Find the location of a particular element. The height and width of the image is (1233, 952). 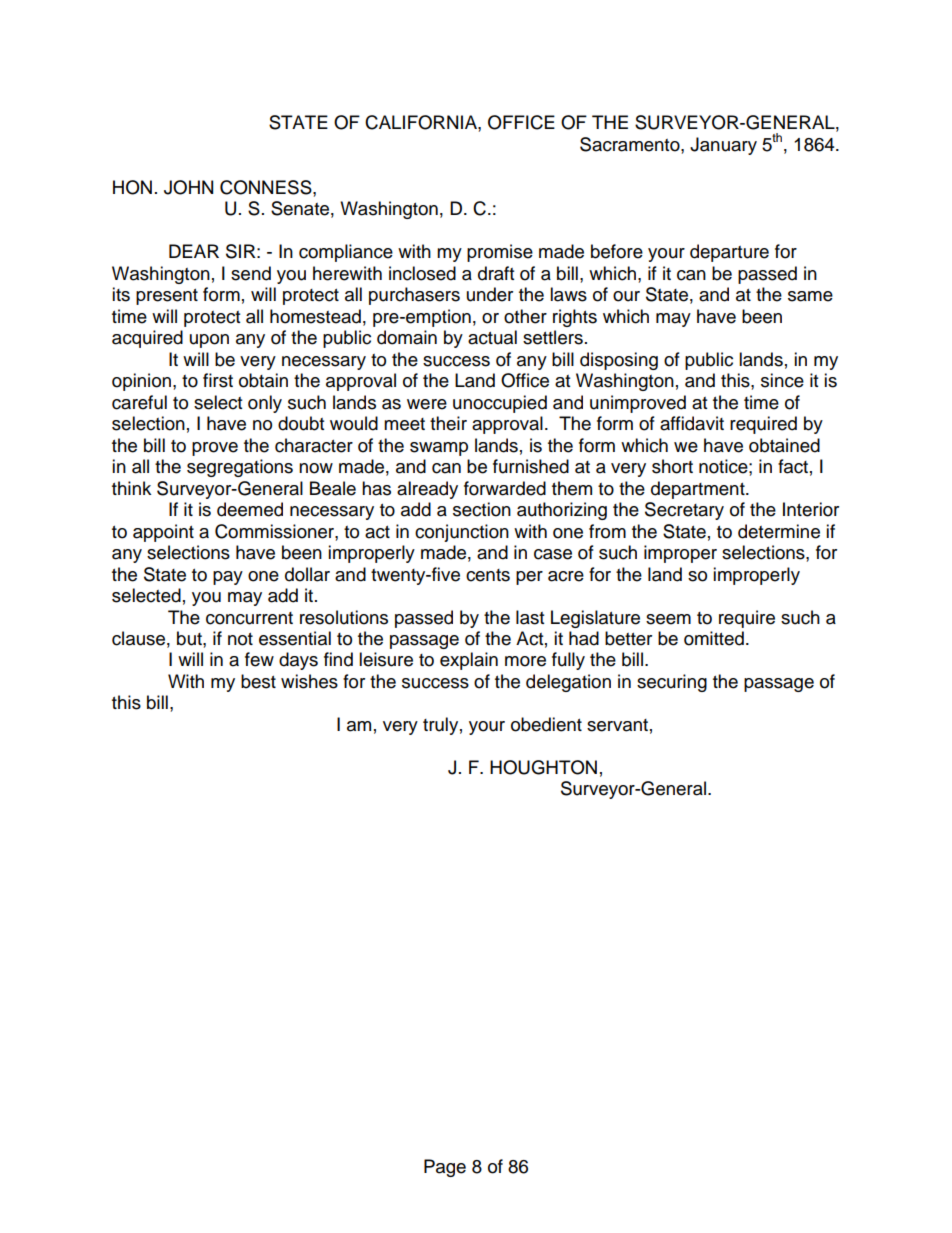

HOUGHTON is located at coordinates (543, 767).
